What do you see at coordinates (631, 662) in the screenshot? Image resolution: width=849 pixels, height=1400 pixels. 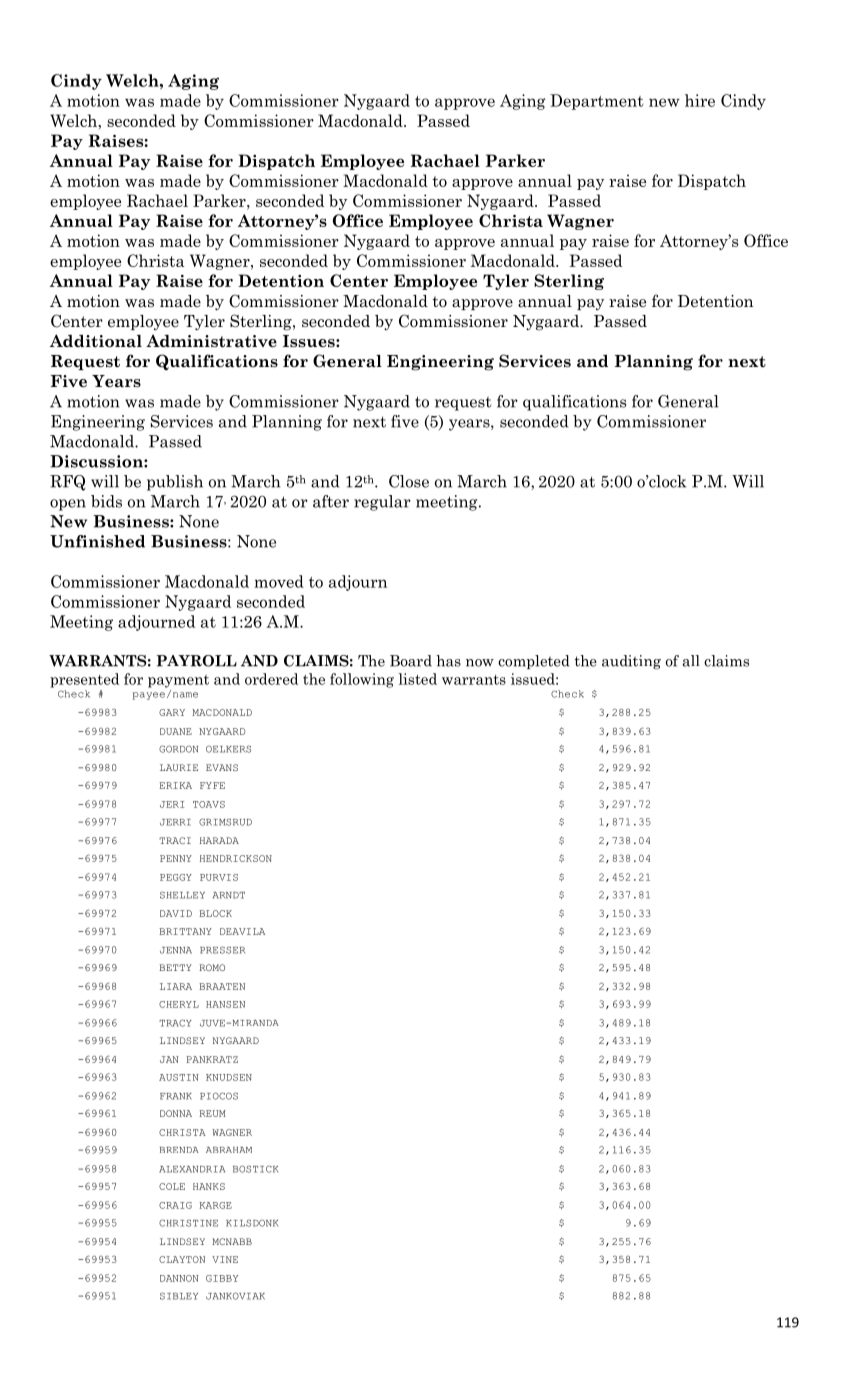 I see `auditing` at bounding box center [631, 662].
